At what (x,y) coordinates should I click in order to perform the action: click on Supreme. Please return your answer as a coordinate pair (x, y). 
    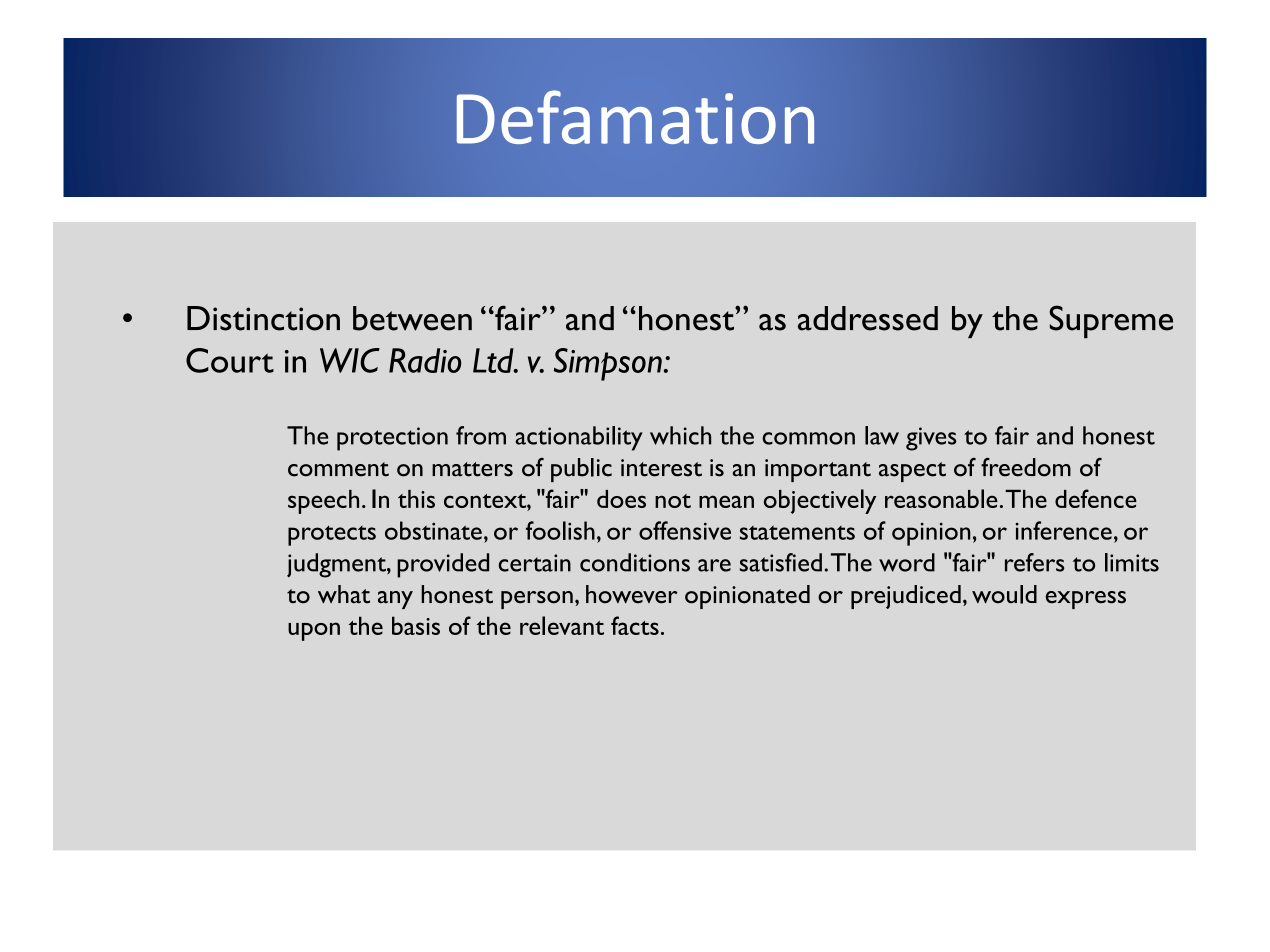
    Looking at the image, I should click on (1111, 321).
